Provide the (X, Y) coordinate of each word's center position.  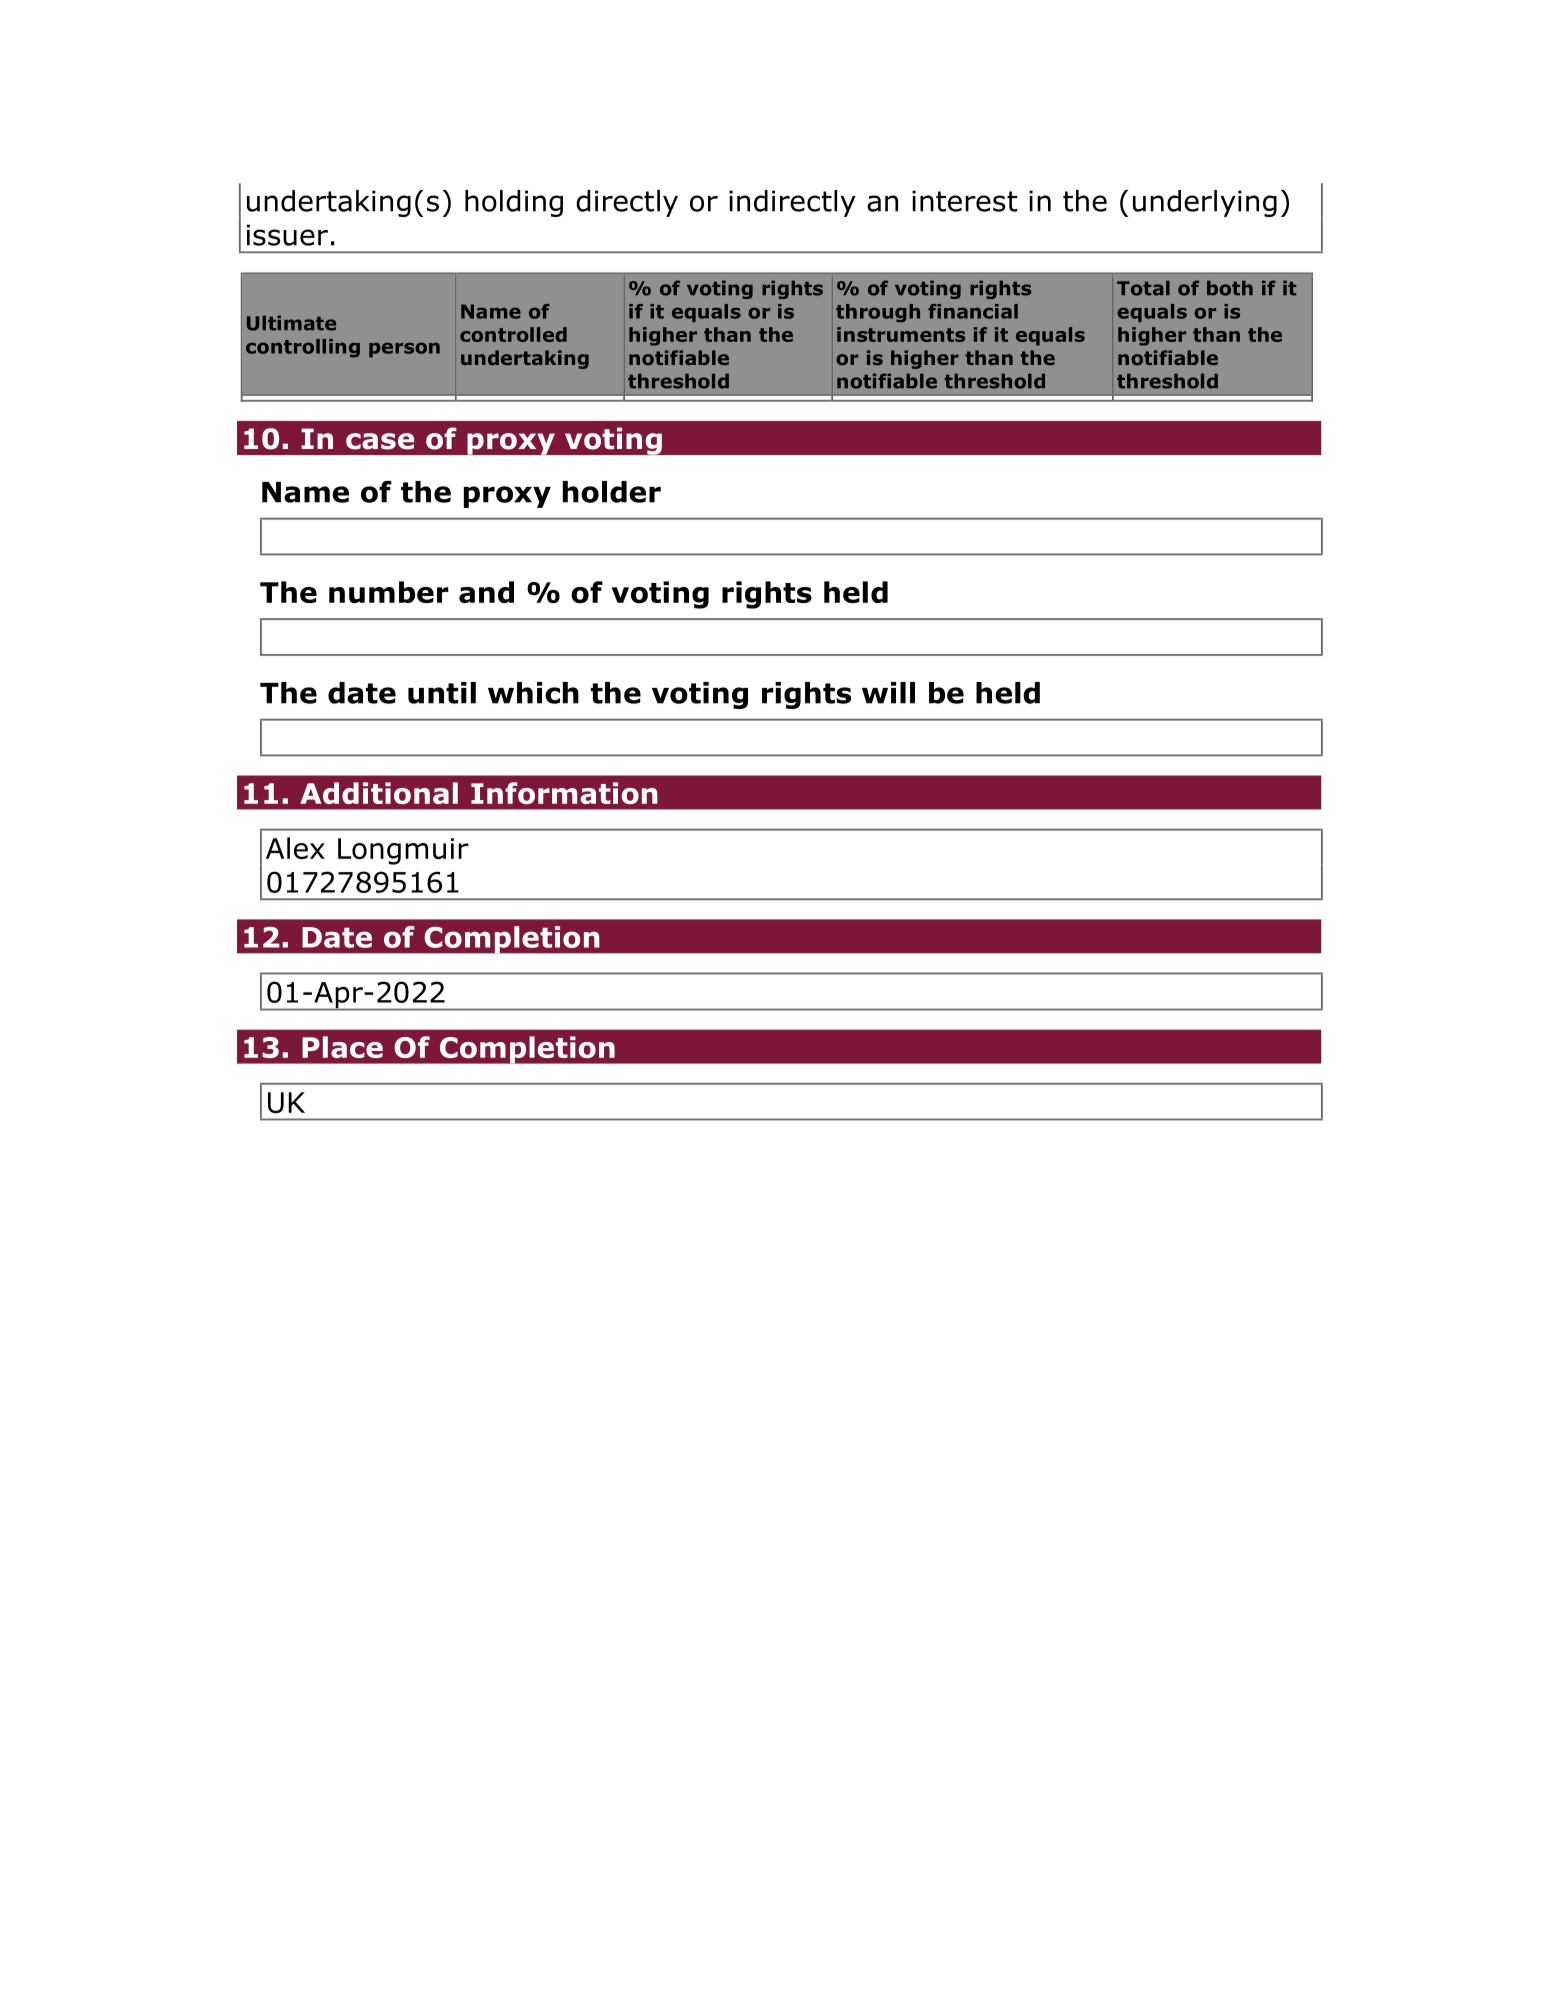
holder (612, 492)
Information (564, 793)
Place (342, 1047)
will (888, 693)
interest (965, 201)
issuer (287, 235)
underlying (1205, 203)
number (389, 592)
